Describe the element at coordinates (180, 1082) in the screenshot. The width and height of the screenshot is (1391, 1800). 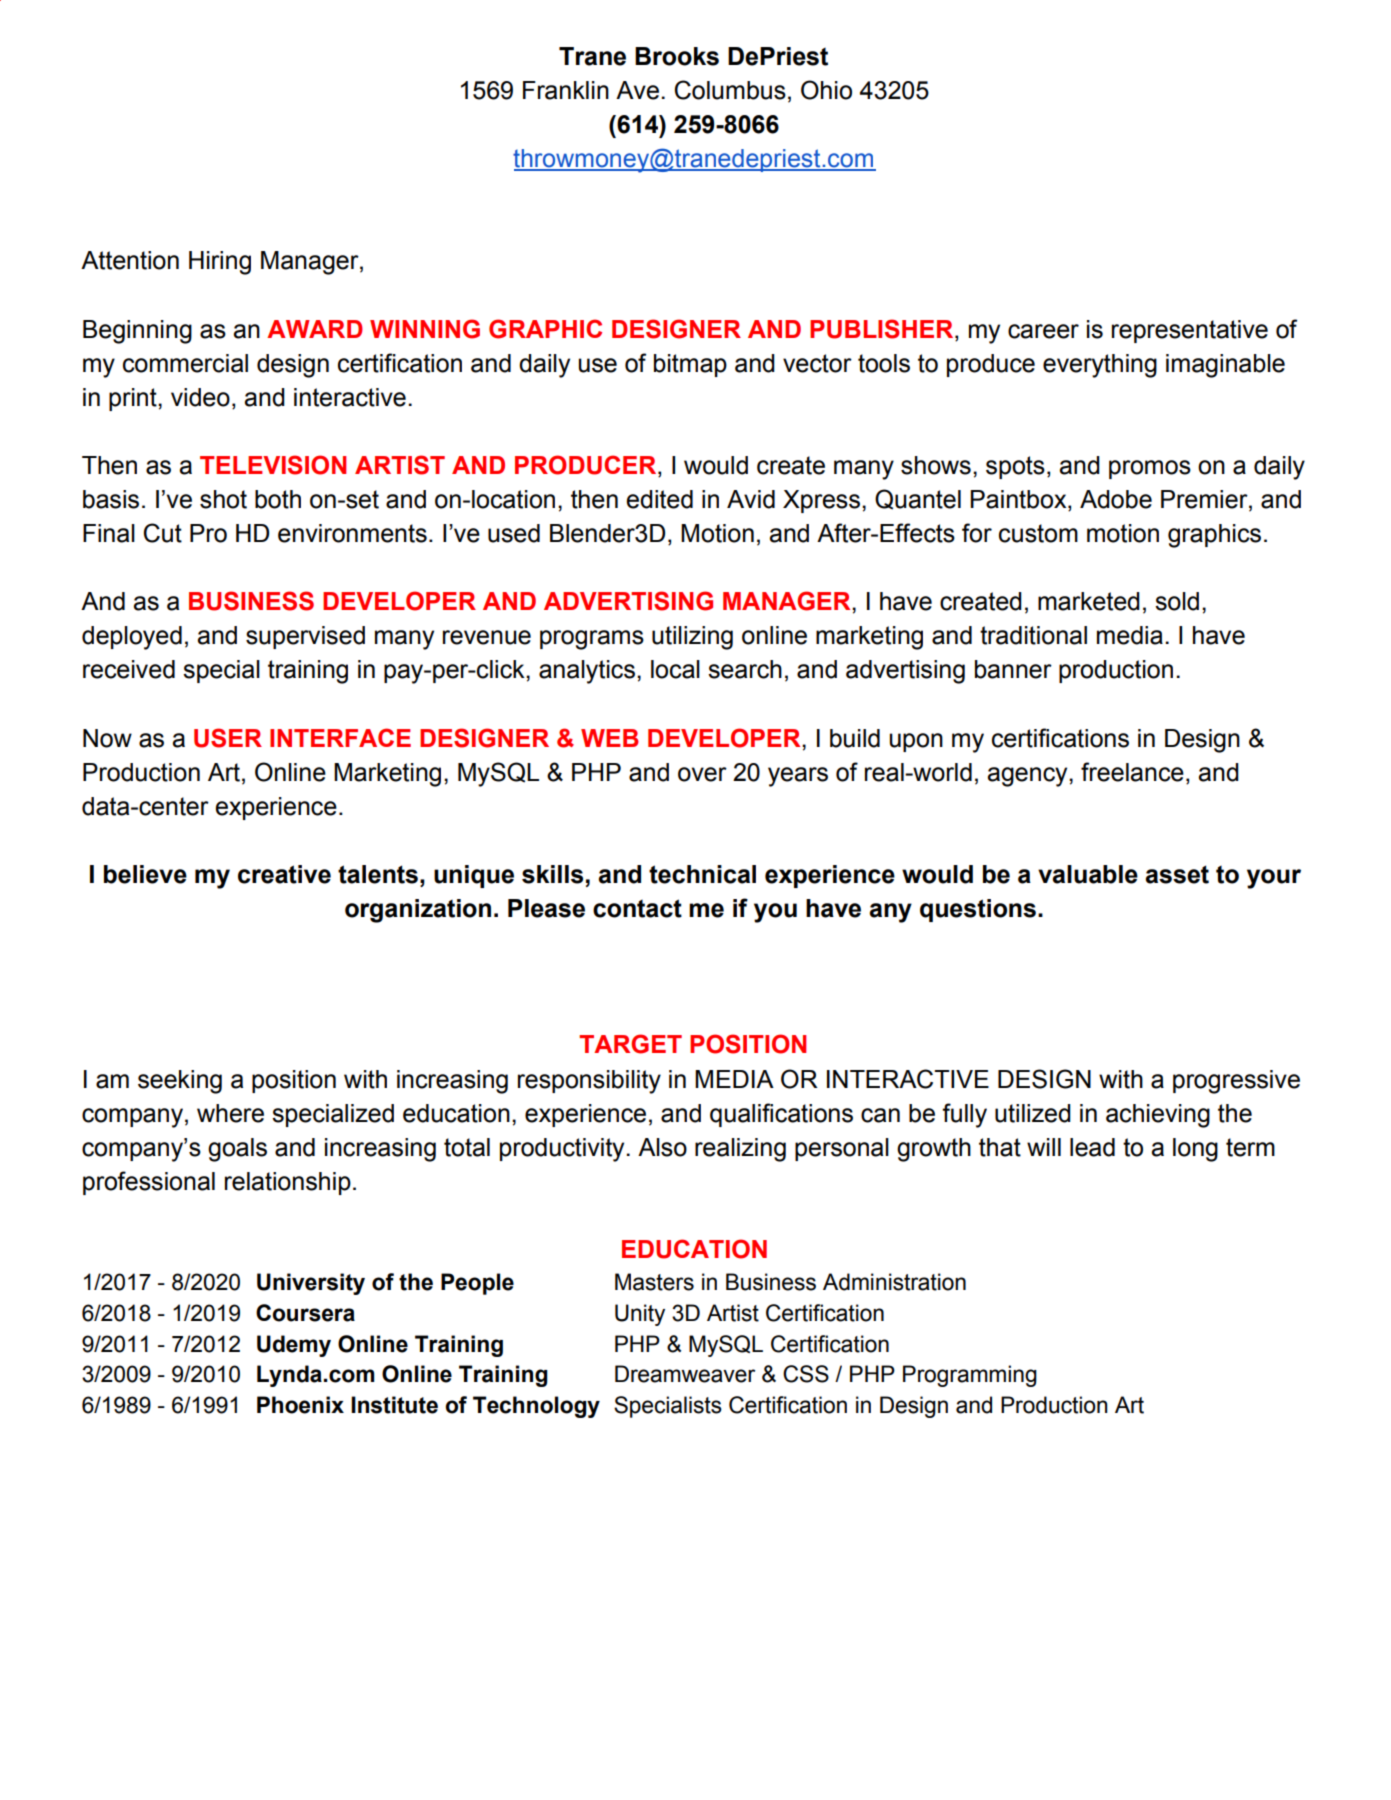
I see `seeking` at that location.
